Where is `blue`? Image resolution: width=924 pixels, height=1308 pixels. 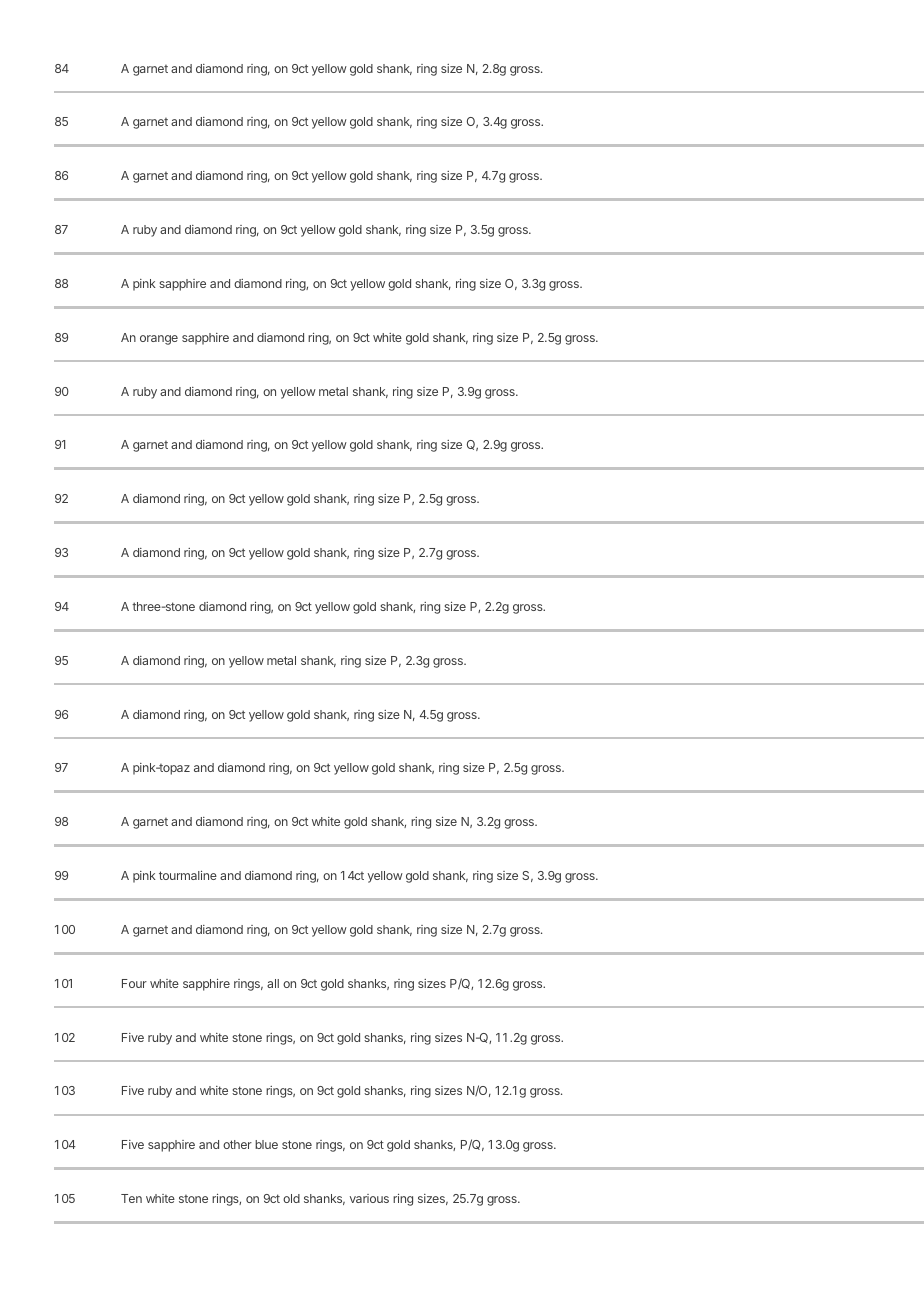
blue is located at coordinates (266, 1144).
